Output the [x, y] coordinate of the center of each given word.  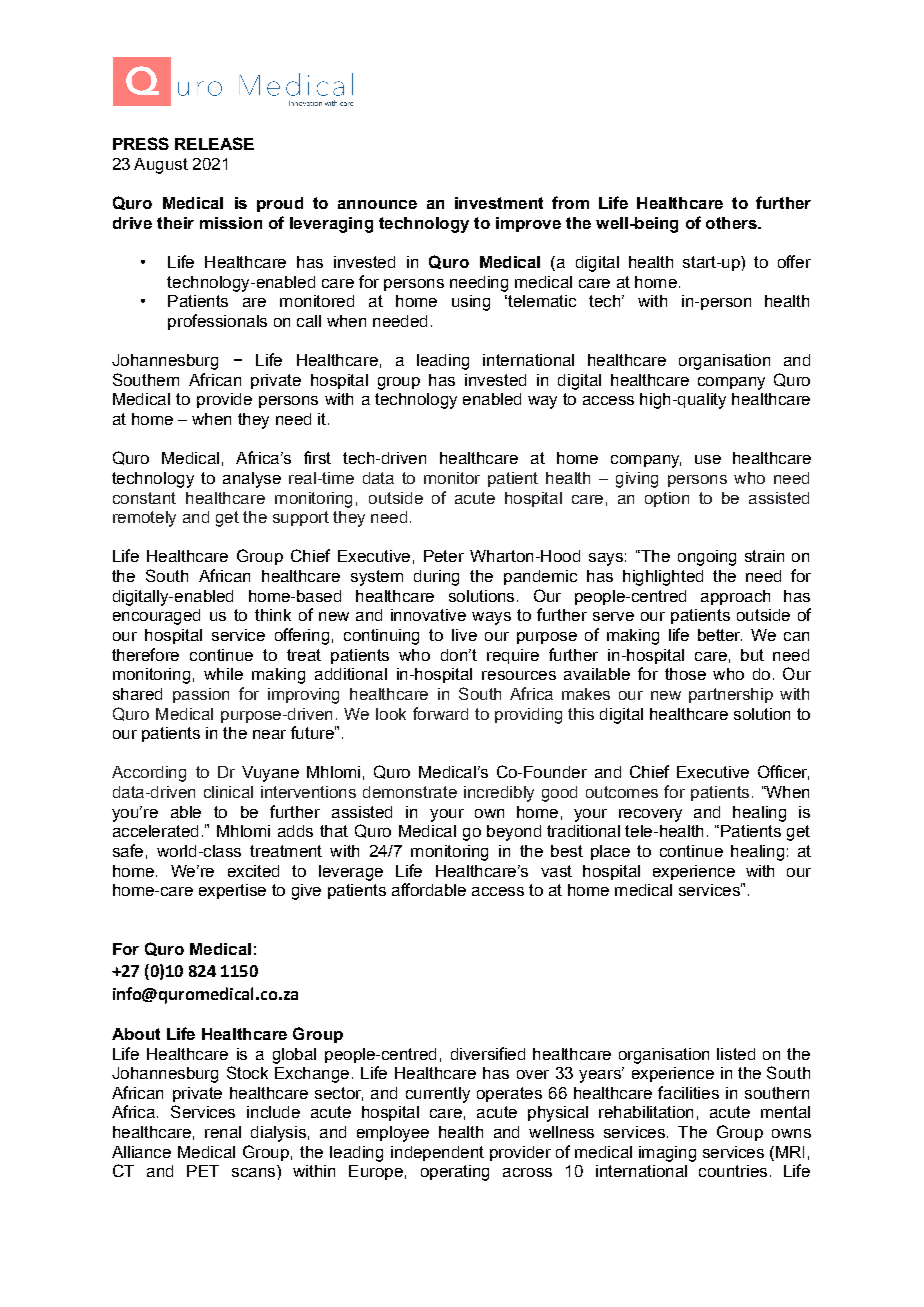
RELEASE [214, 143]
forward [440, 713]
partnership [731, 695]
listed [736, 1054]
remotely [144, 519]
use [708, 459]
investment [499, 203]
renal [223, 1132]
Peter [444, 556]
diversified [488, 1053]
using [471, 303]
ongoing [707, 558]
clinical [228, 792]
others [732, 223]
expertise [232, 891]
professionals [217, 322]
